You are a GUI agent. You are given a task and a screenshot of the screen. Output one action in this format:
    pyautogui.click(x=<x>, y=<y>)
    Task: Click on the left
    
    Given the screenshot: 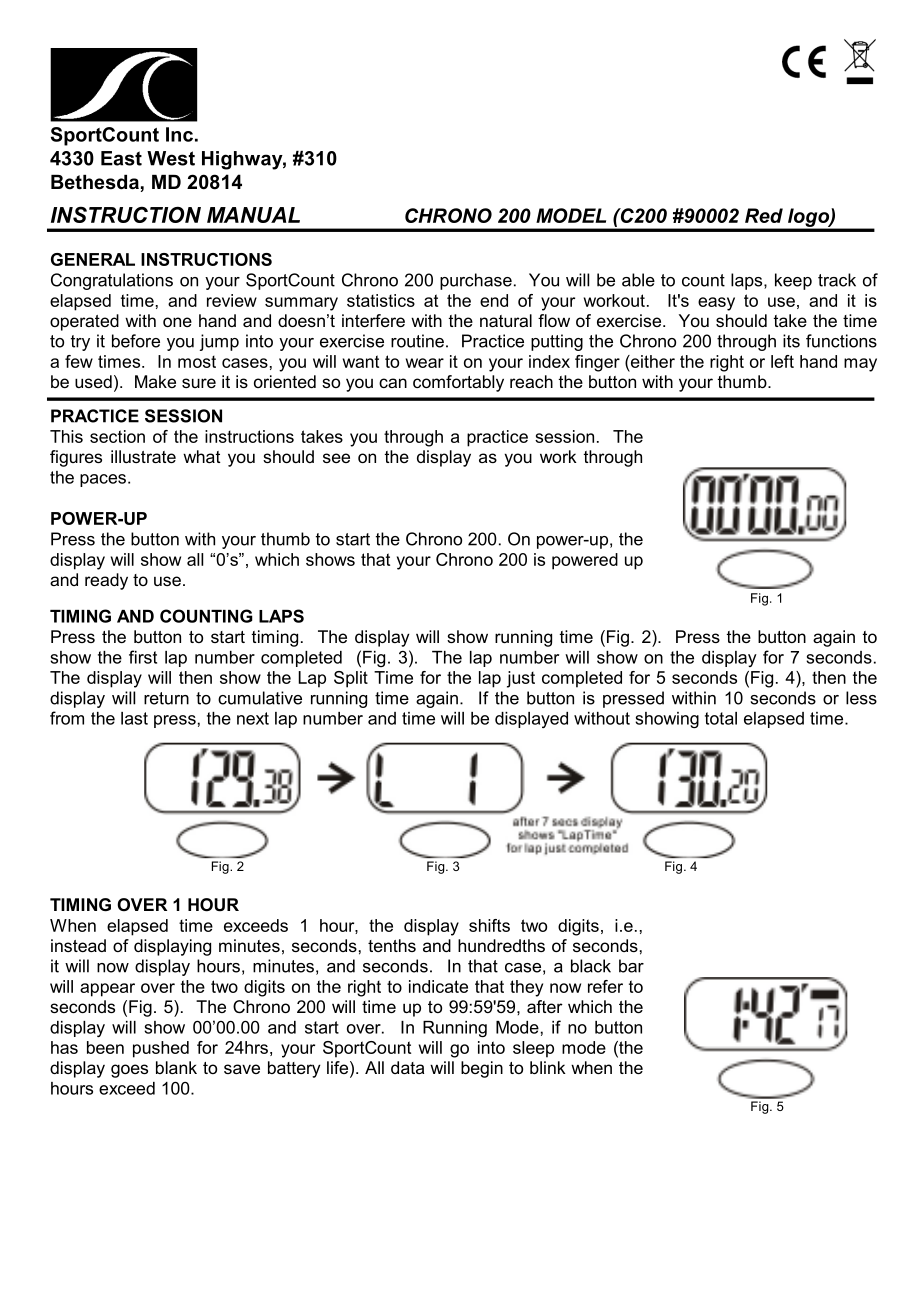 What is the action you would take?
    pyautogui.click(x=782, y=361)
